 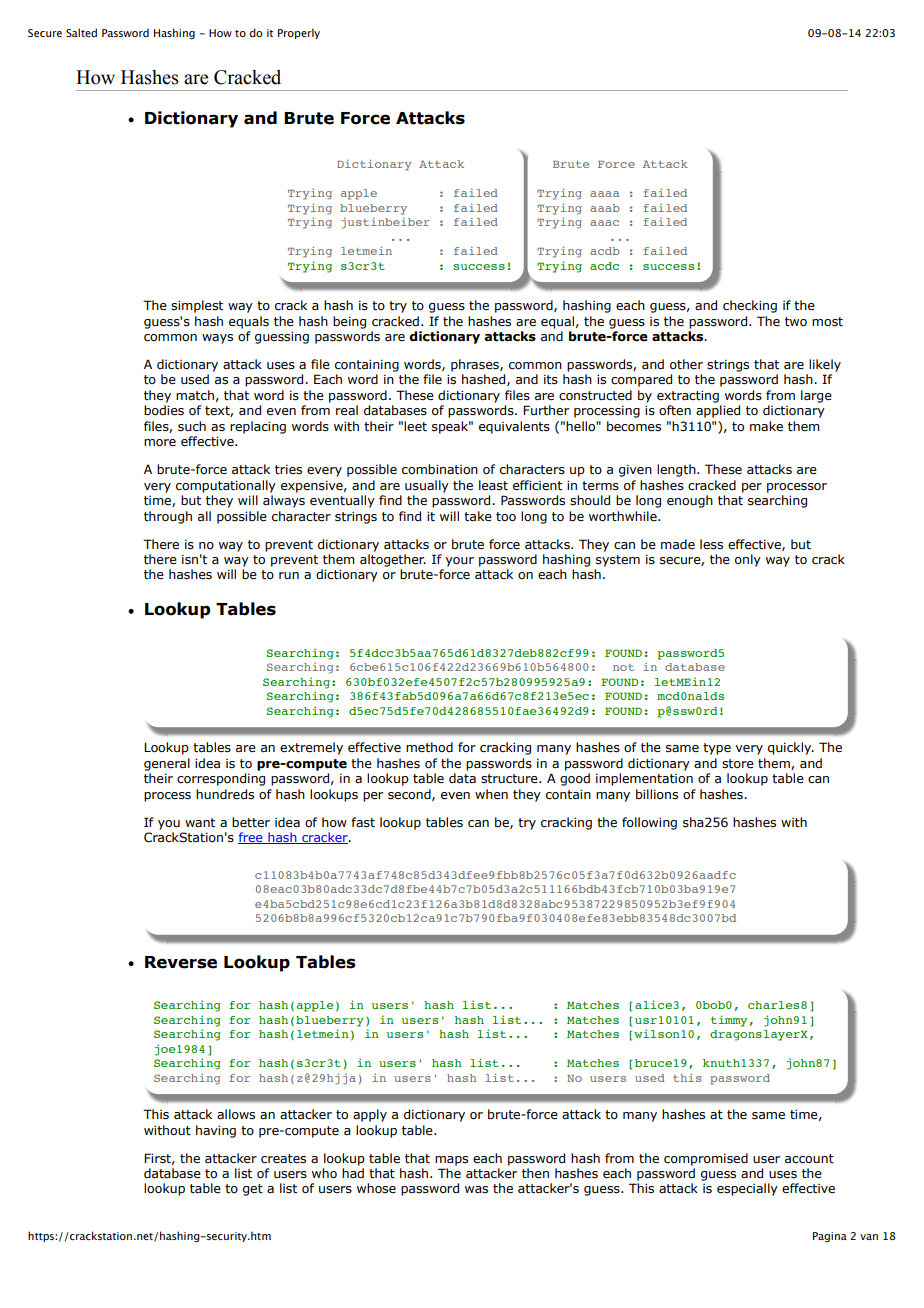 What do you see at coordinates (748, 560) in the image?
I see `only` at bounding box center [748, 560].
